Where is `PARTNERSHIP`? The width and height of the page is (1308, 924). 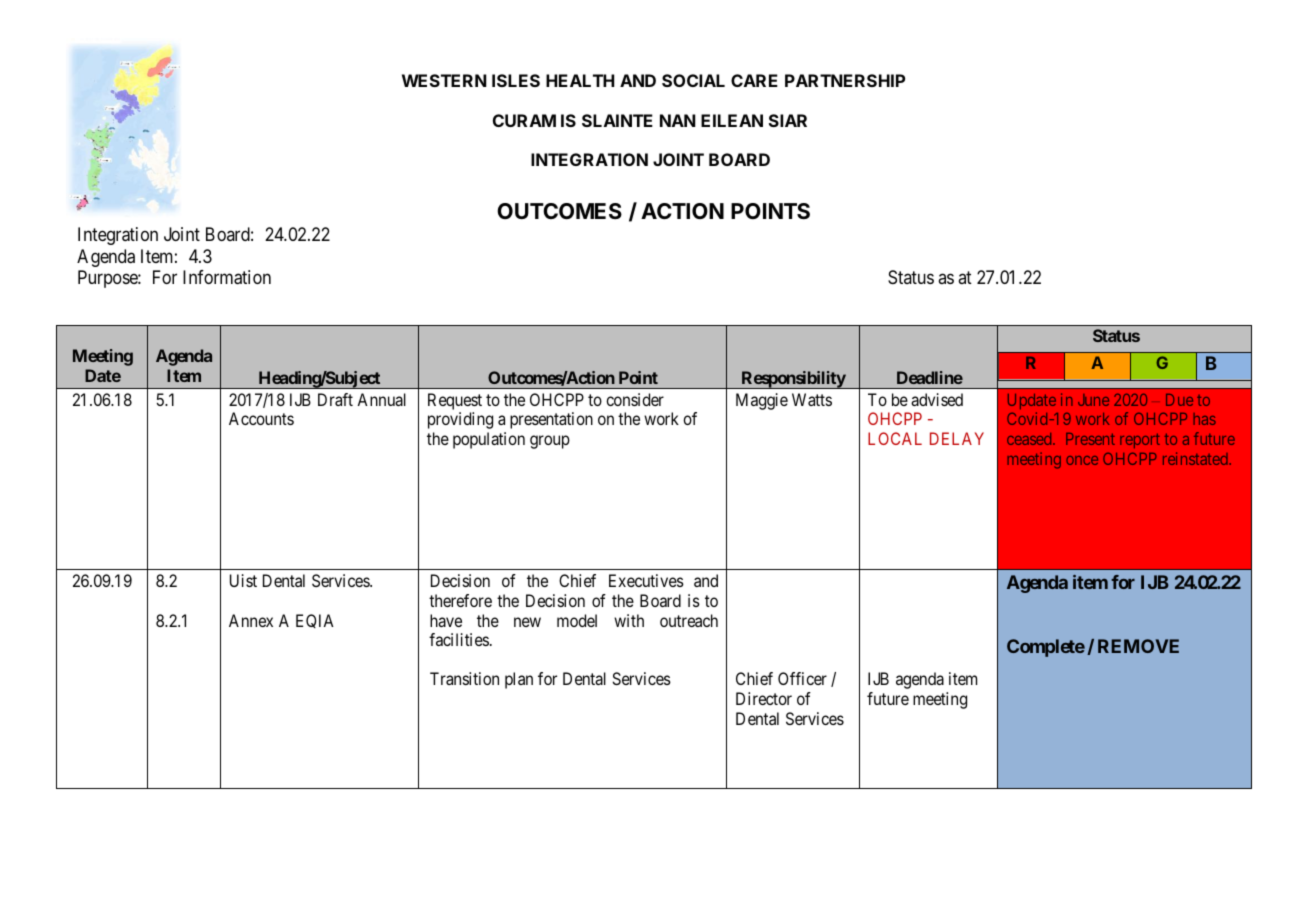 PARTNERSHIP is located at coordinates (845, 80).
